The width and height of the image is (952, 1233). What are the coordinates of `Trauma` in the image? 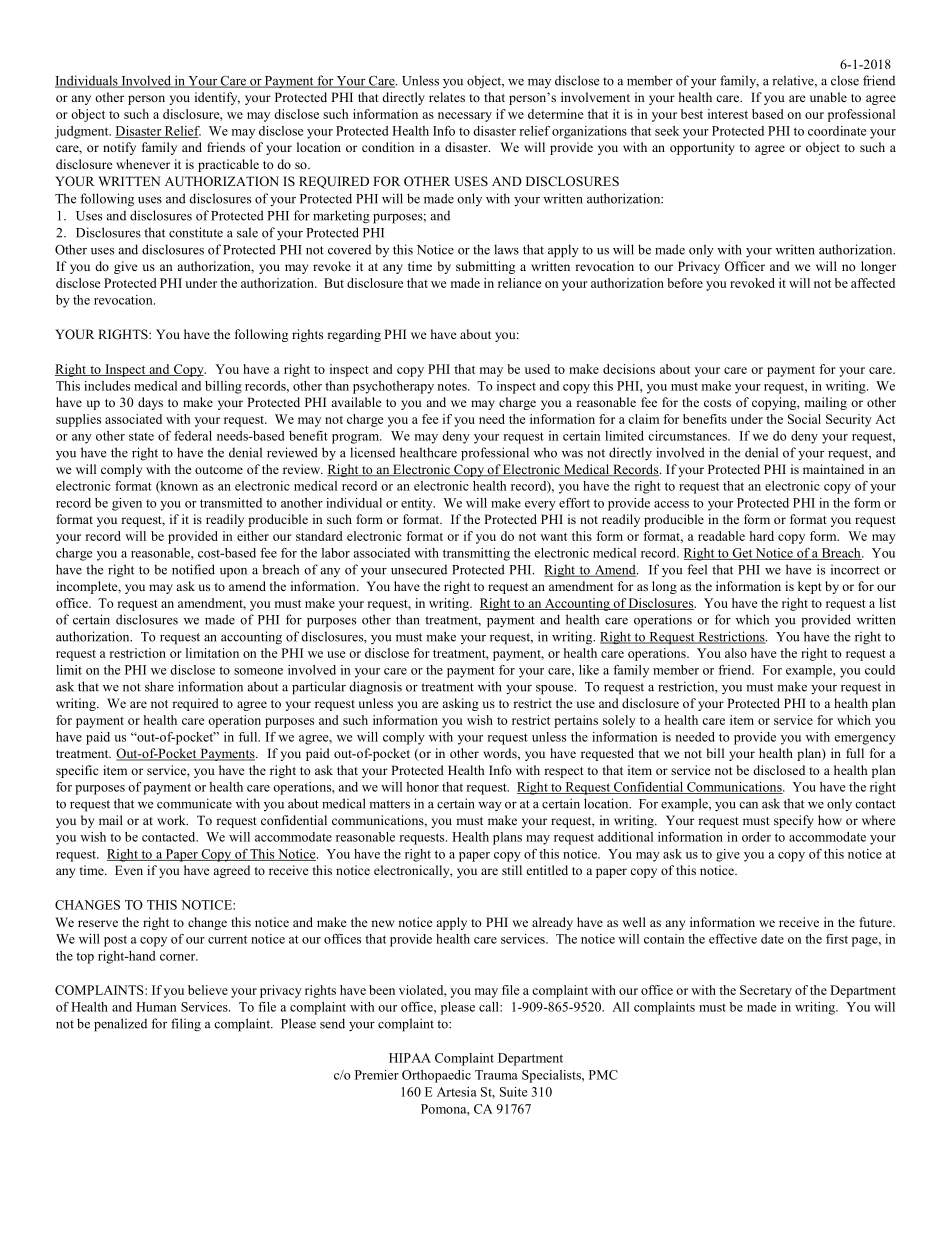 It's located at (496, 1075).
